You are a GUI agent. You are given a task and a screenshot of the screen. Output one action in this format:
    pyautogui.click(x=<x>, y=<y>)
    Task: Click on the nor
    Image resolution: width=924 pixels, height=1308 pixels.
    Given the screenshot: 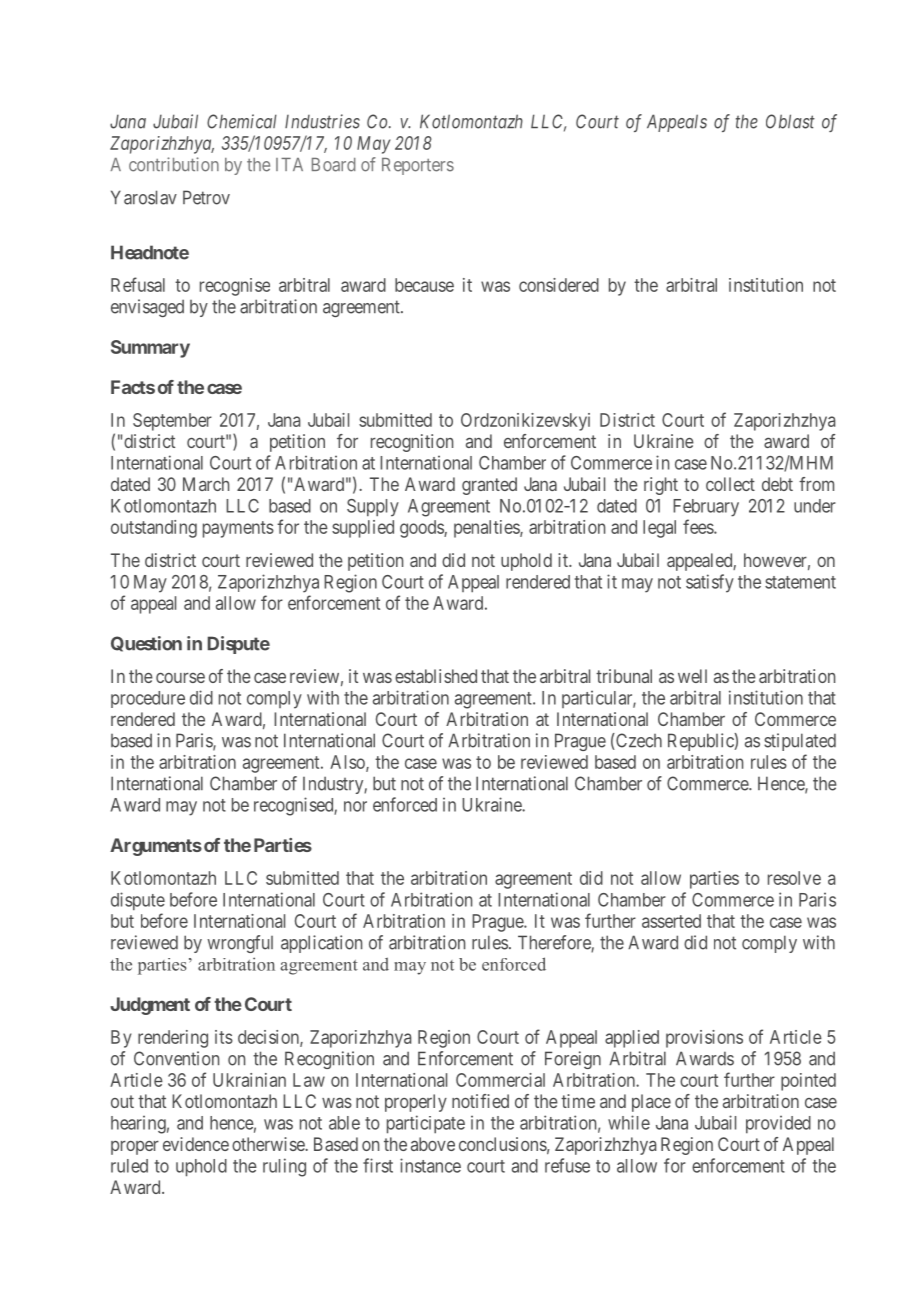 What is the action you would take?
    pyautogui.click(x=355, y=806)
